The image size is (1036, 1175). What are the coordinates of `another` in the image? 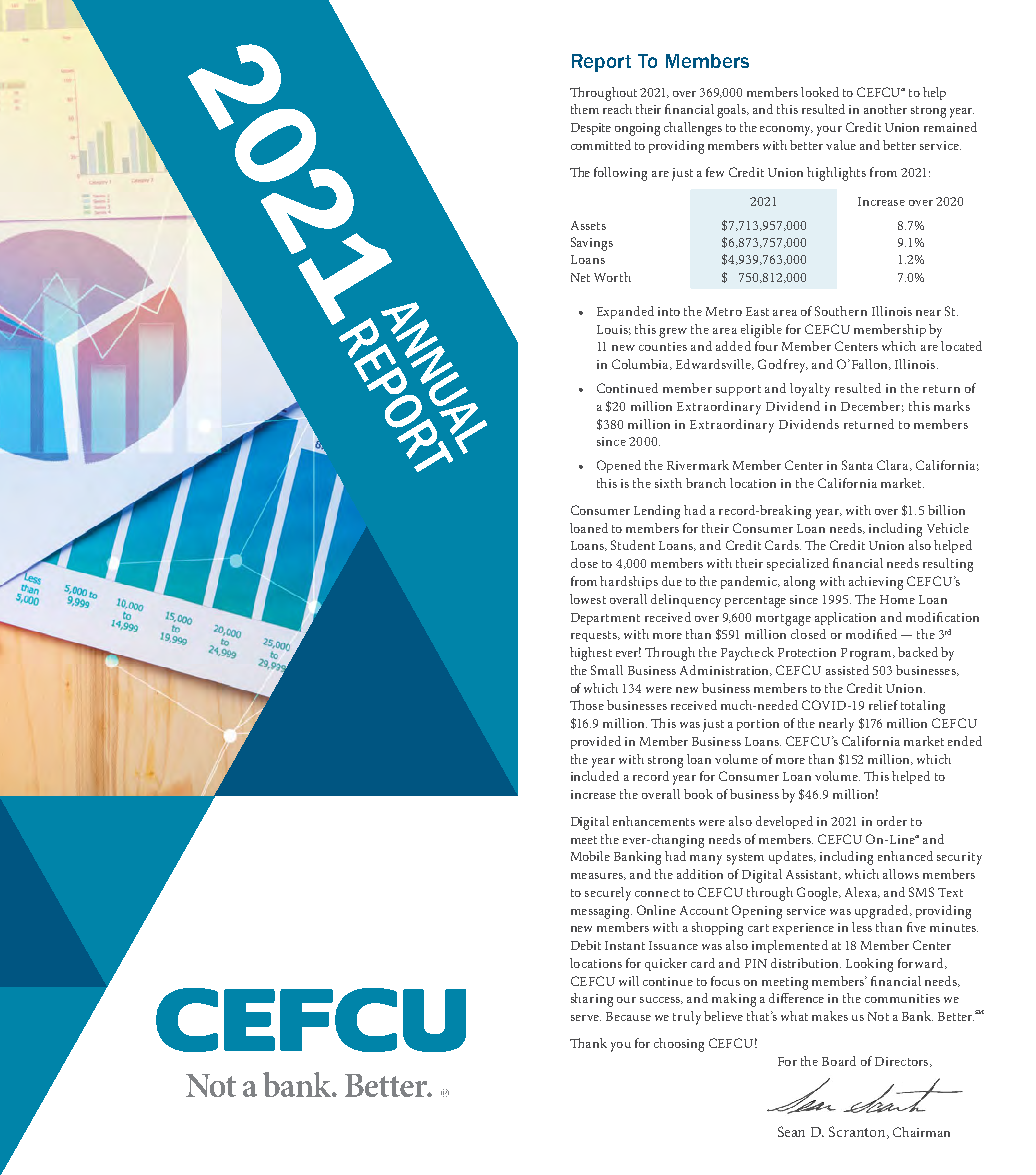 It's located at (885, 109).
